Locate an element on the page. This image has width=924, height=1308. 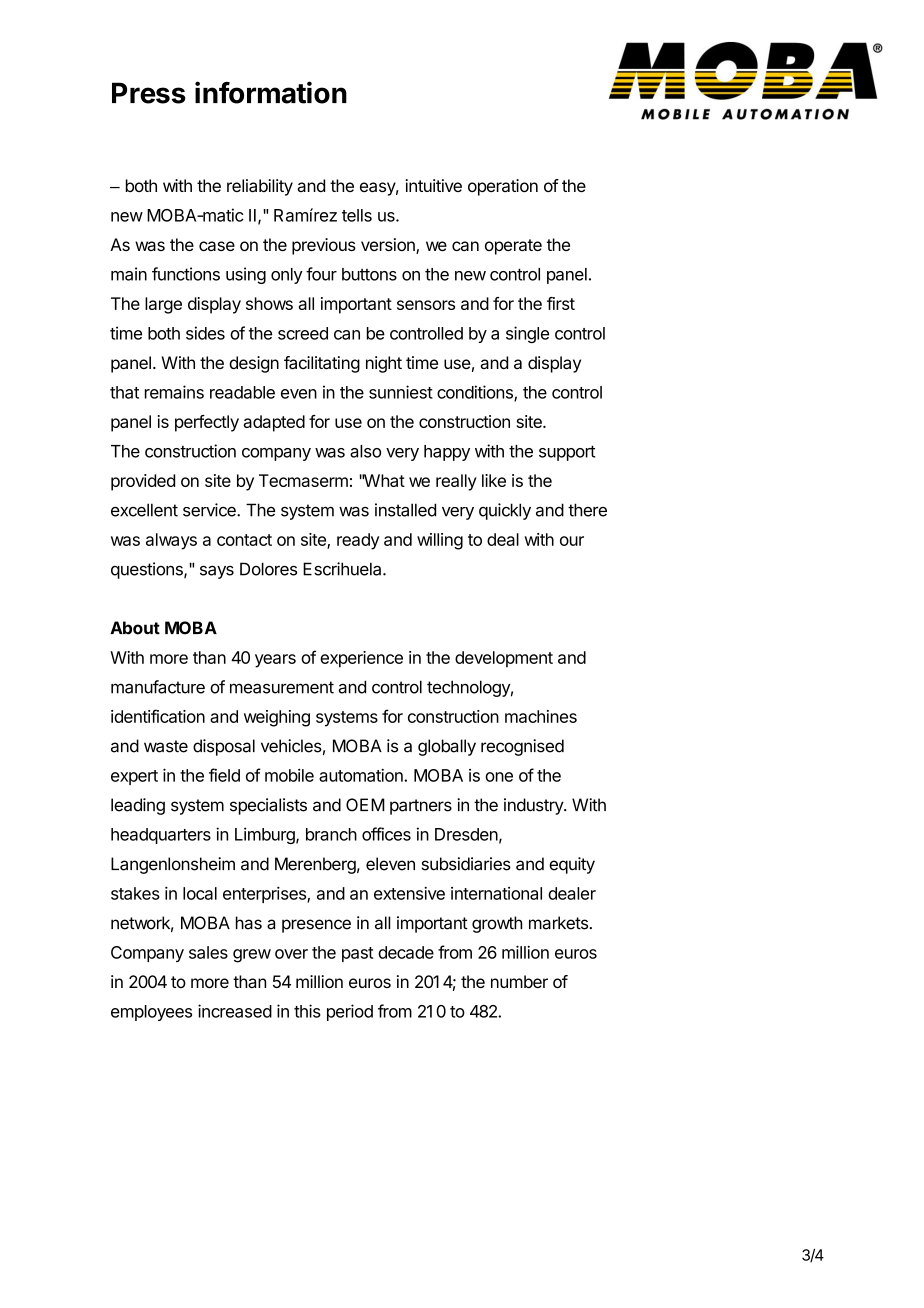
night is located at coordinates (384, 364).
